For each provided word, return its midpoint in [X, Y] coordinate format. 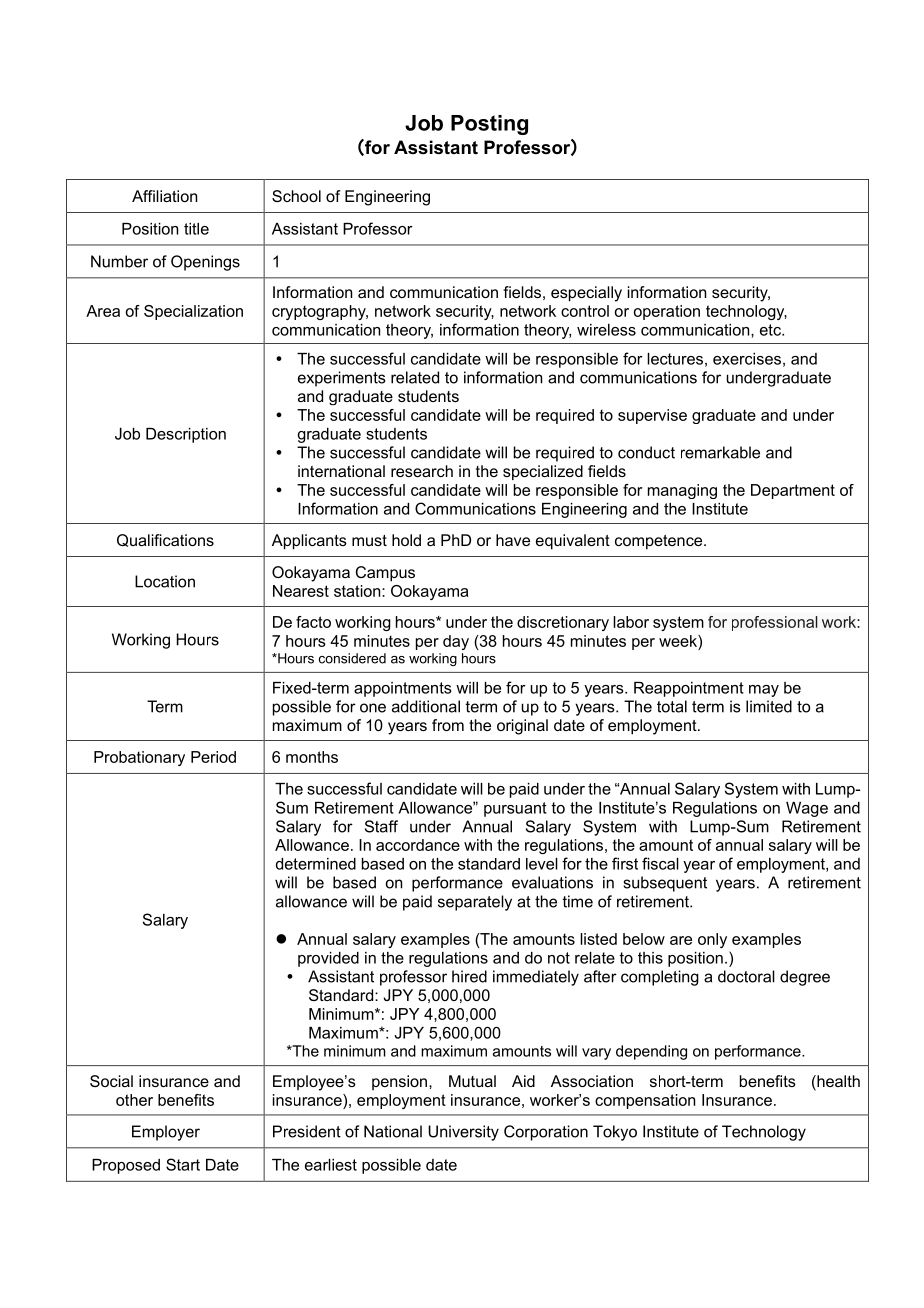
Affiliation [164, 196]
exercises [747, 359]
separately [475, 903]
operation [667, 312]
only [712, 940]
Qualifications [165, 540]
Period [213, 757]
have [513, 540]
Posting [489, 125]
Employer [166, 1133]
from [448, 725]
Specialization [193, 312]
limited [769, 706]
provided [328, 959]
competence [660, 542]
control [585, 311]
